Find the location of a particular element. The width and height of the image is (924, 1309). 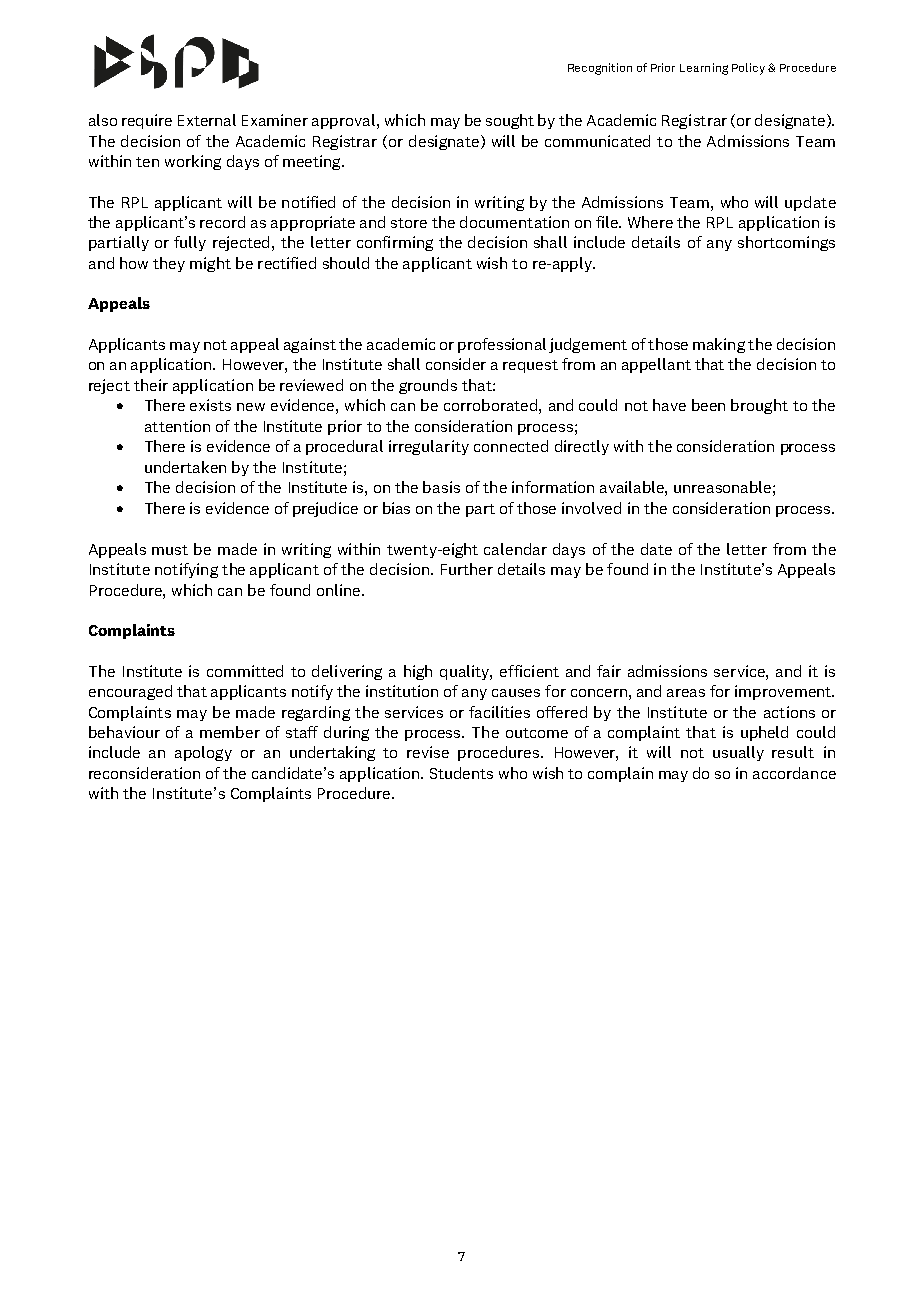

sought is located at coordinates (510, 121).
